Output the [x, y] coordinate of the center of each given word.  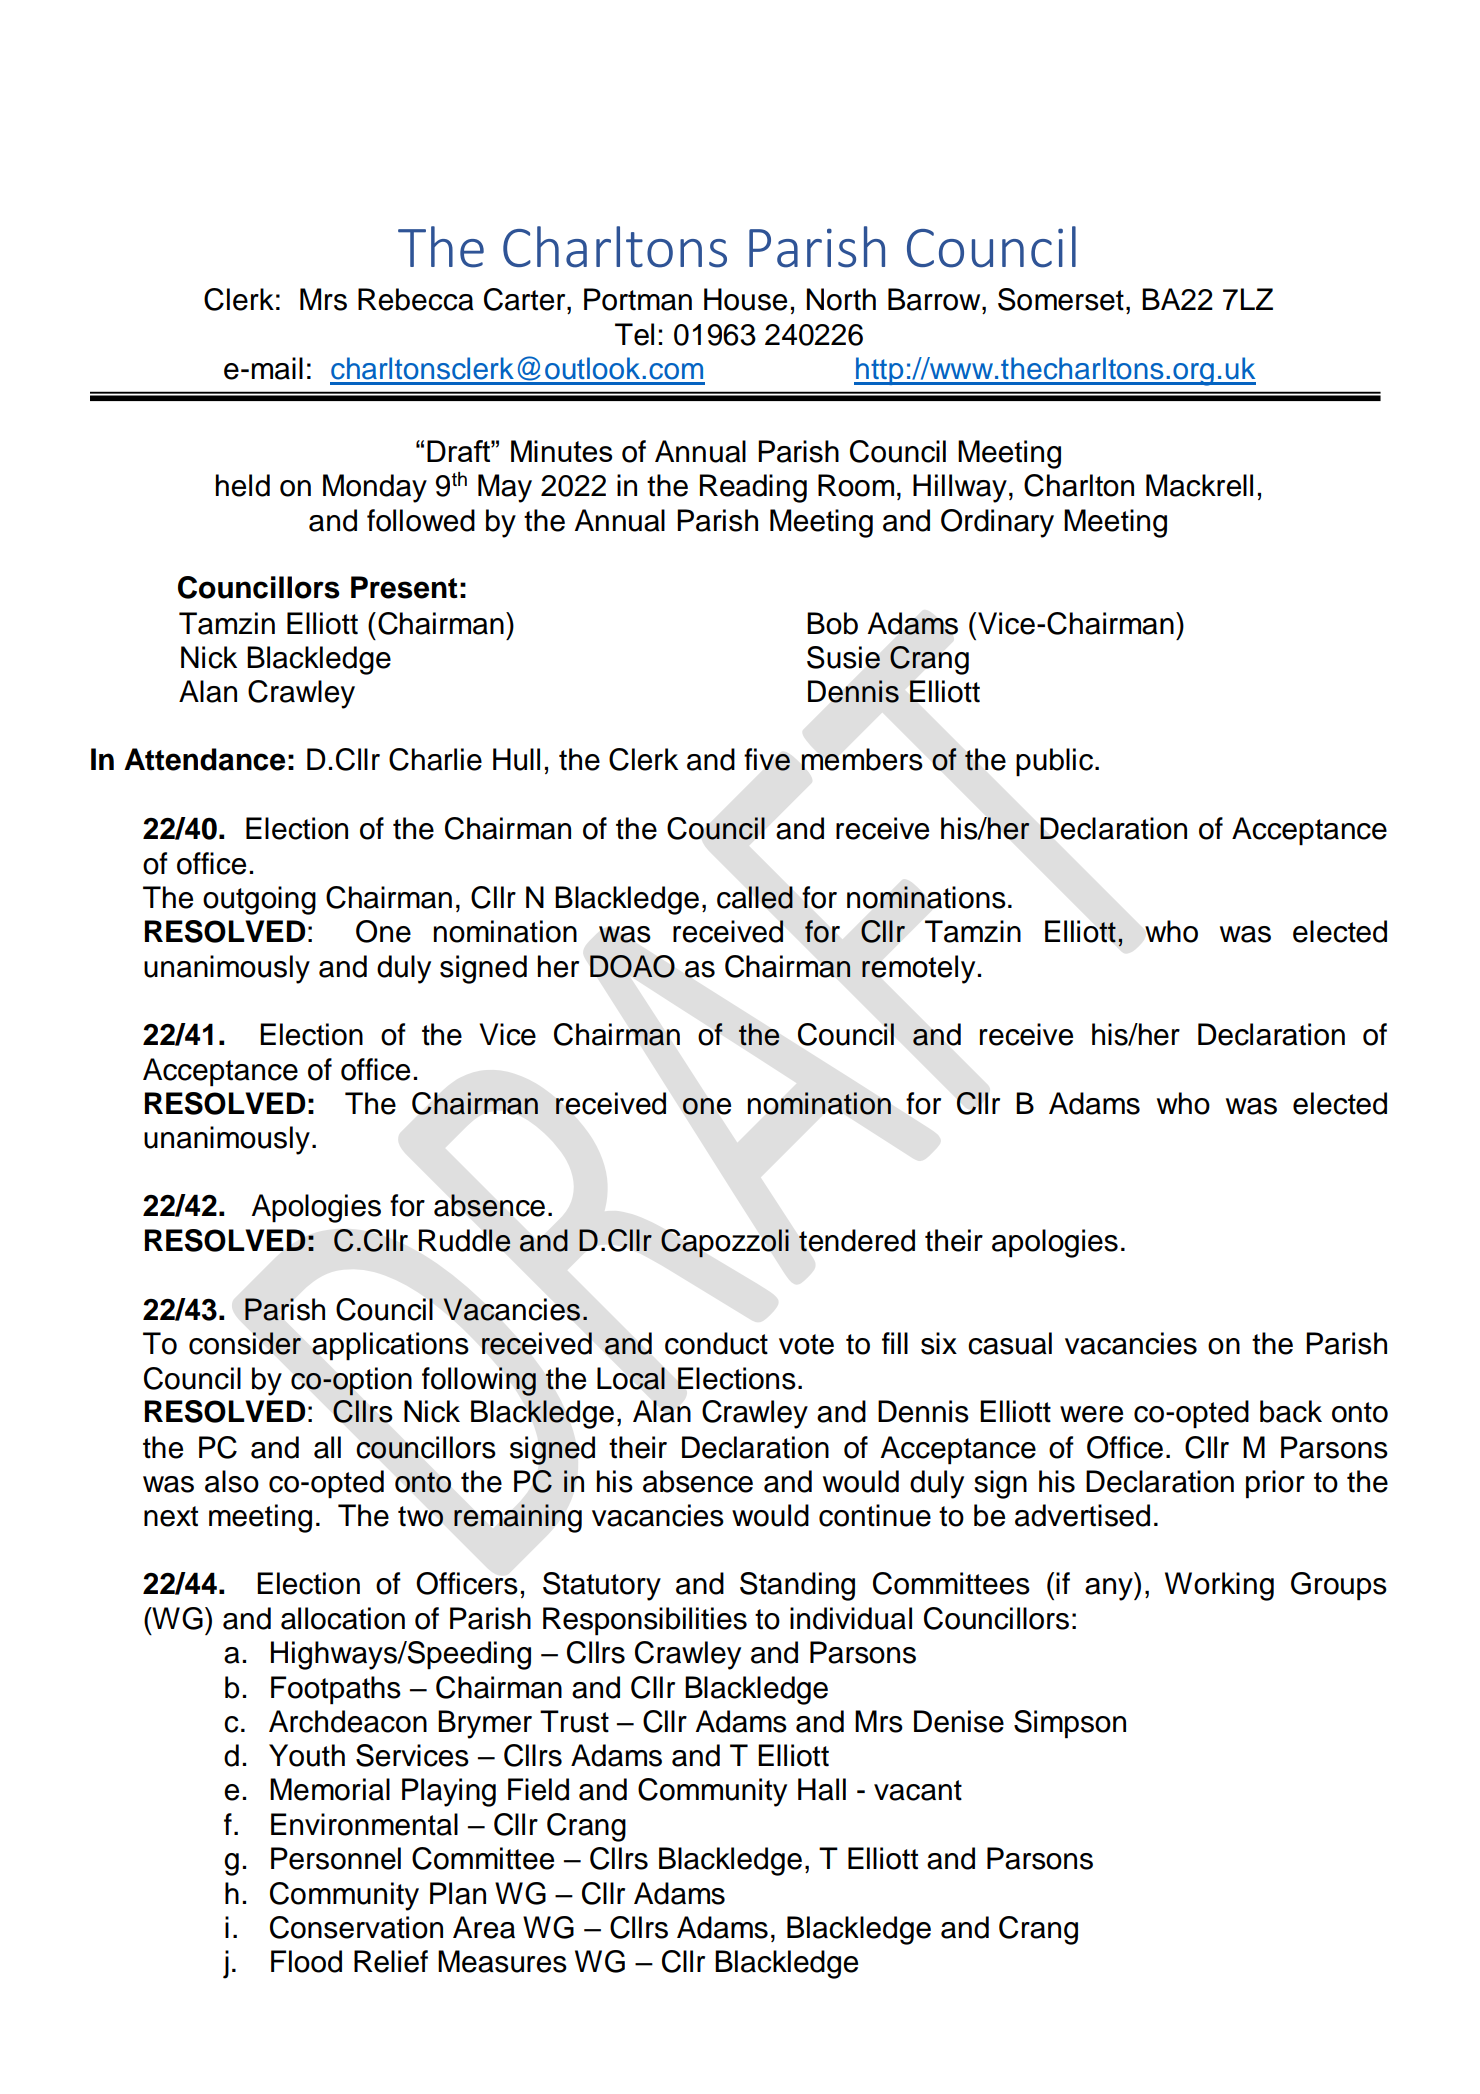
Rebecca [416, 299]
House [745, 299]
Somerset [1061, 299]
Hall [822, 1789]
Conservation [356, 1927]
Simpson [1070, 1724]
